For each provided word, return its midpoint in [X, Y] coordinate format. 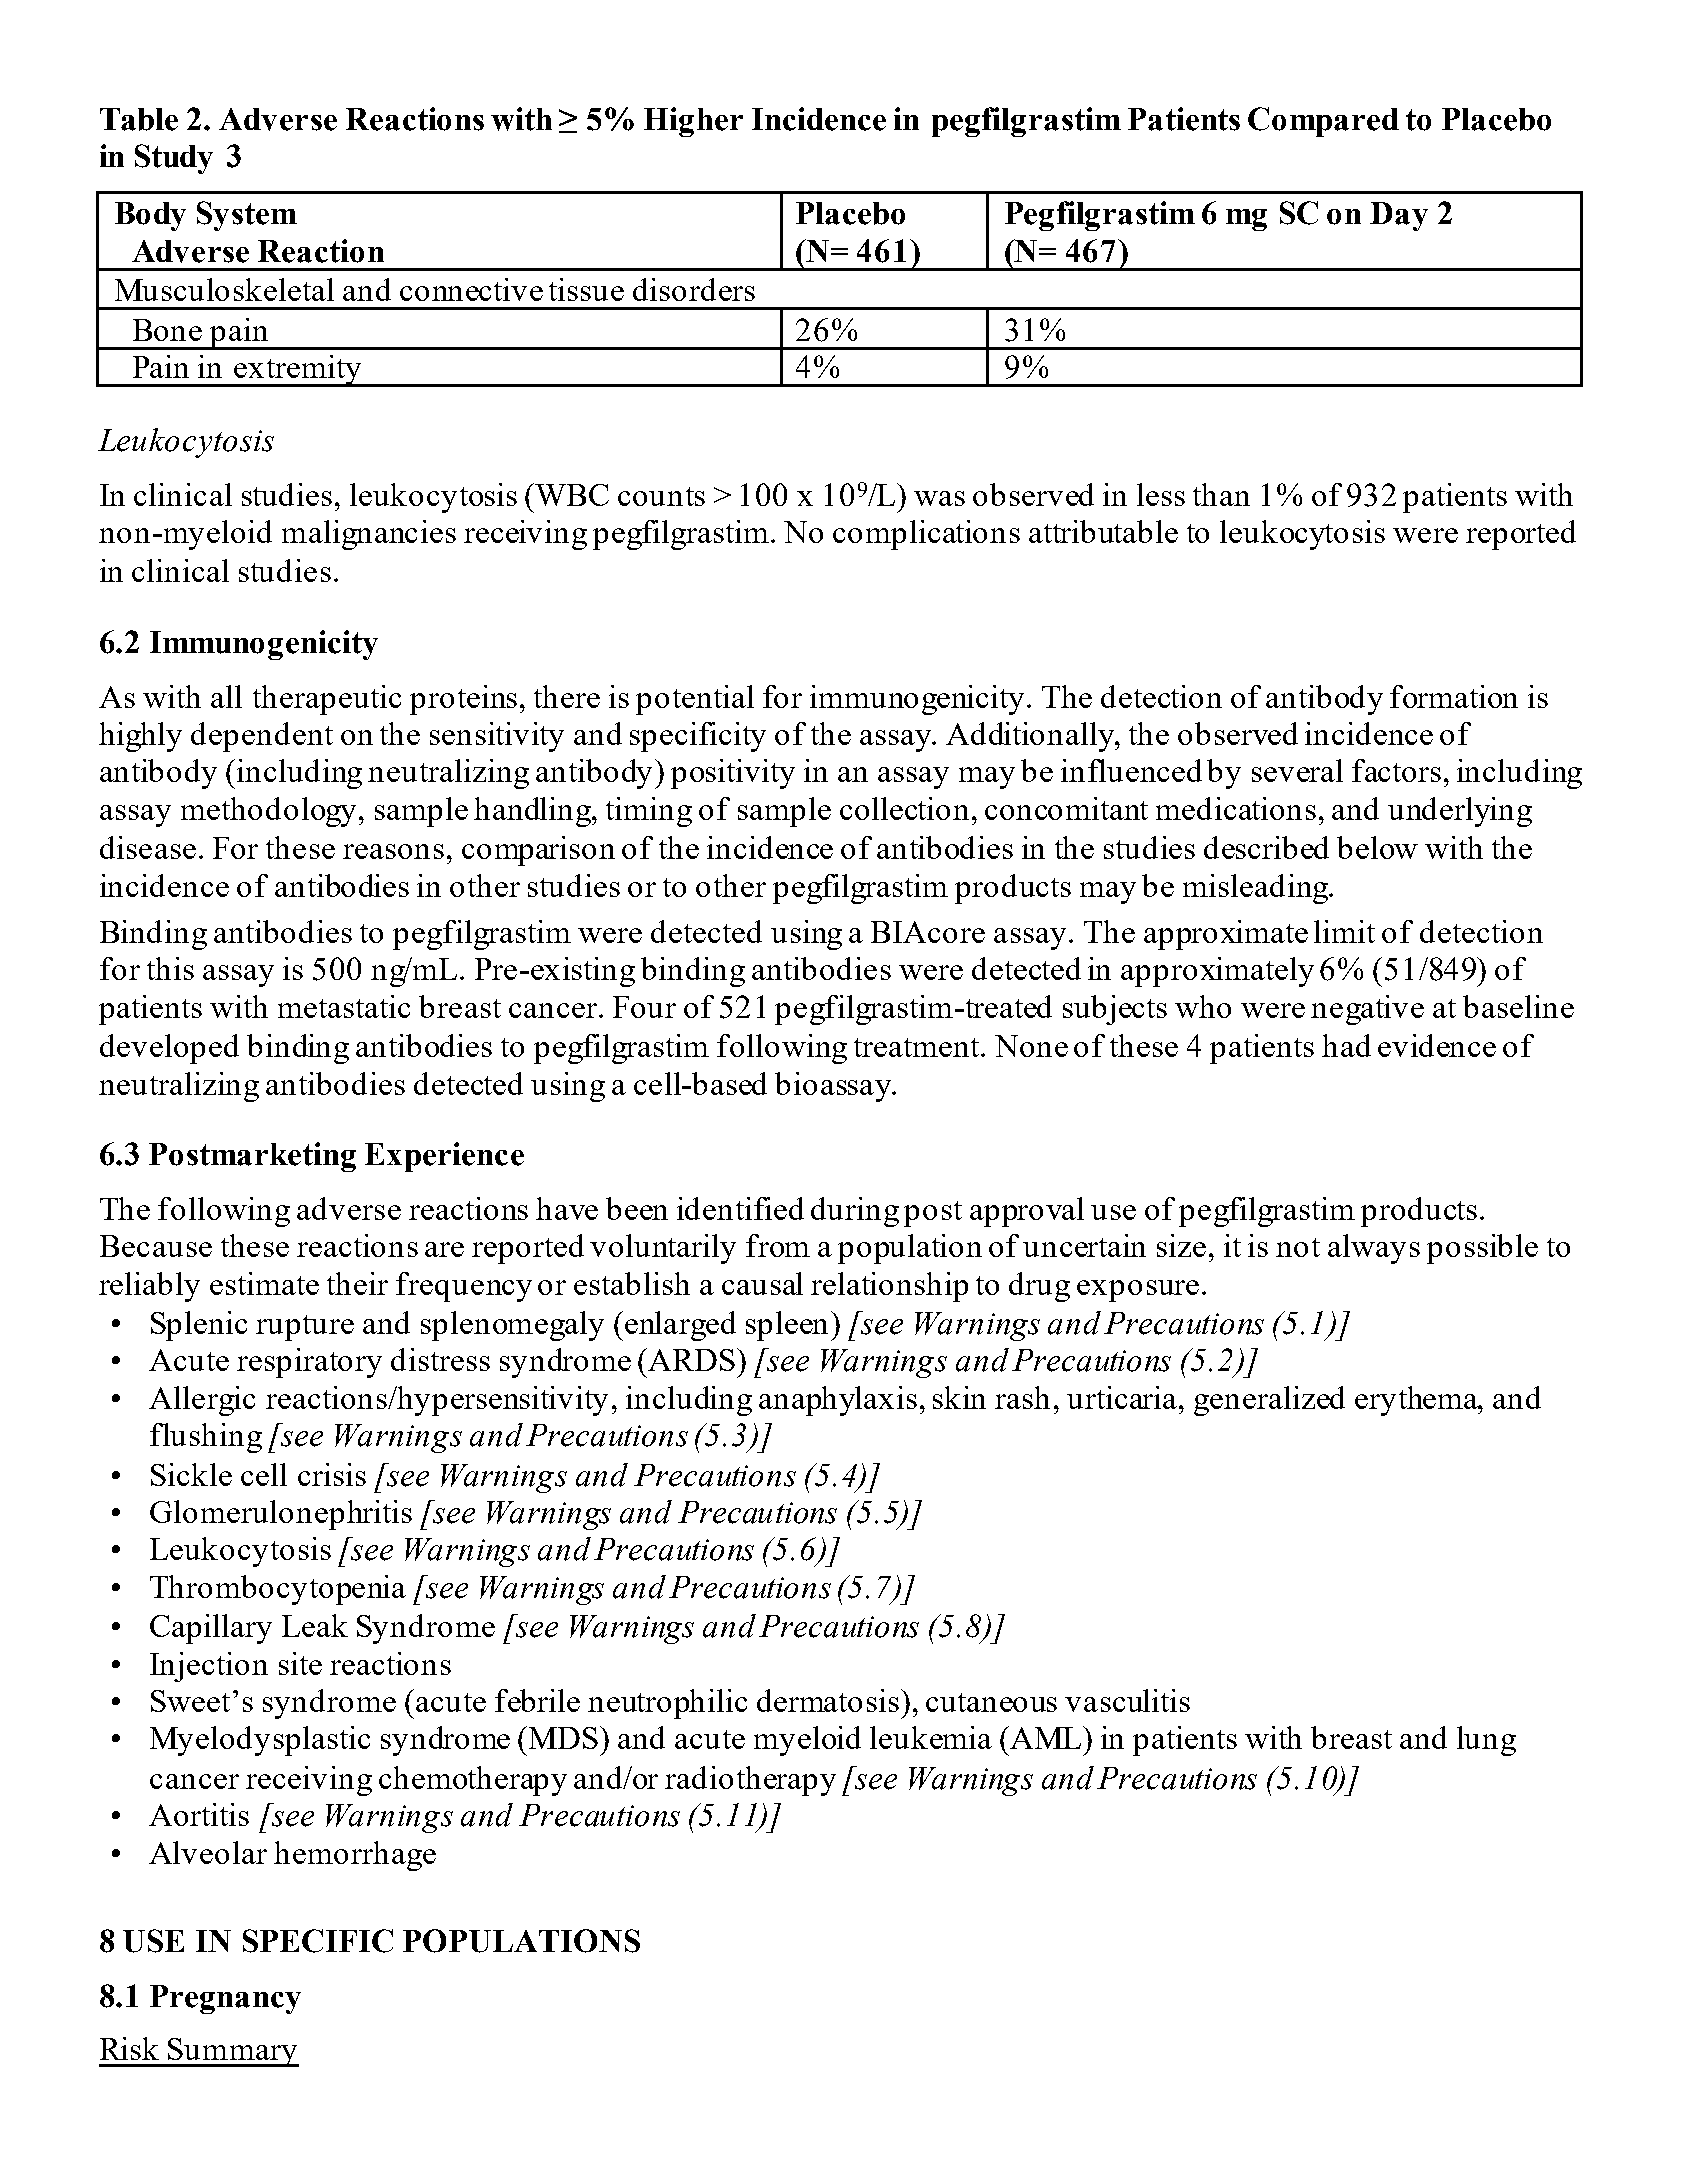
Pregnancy [225, 1999]
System [247, 216]
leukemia [931, 1737]
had [1346, 1045]
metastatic [344, 1006]
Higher [693, 122]
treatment [918, 1047]
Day [1399, 216]
